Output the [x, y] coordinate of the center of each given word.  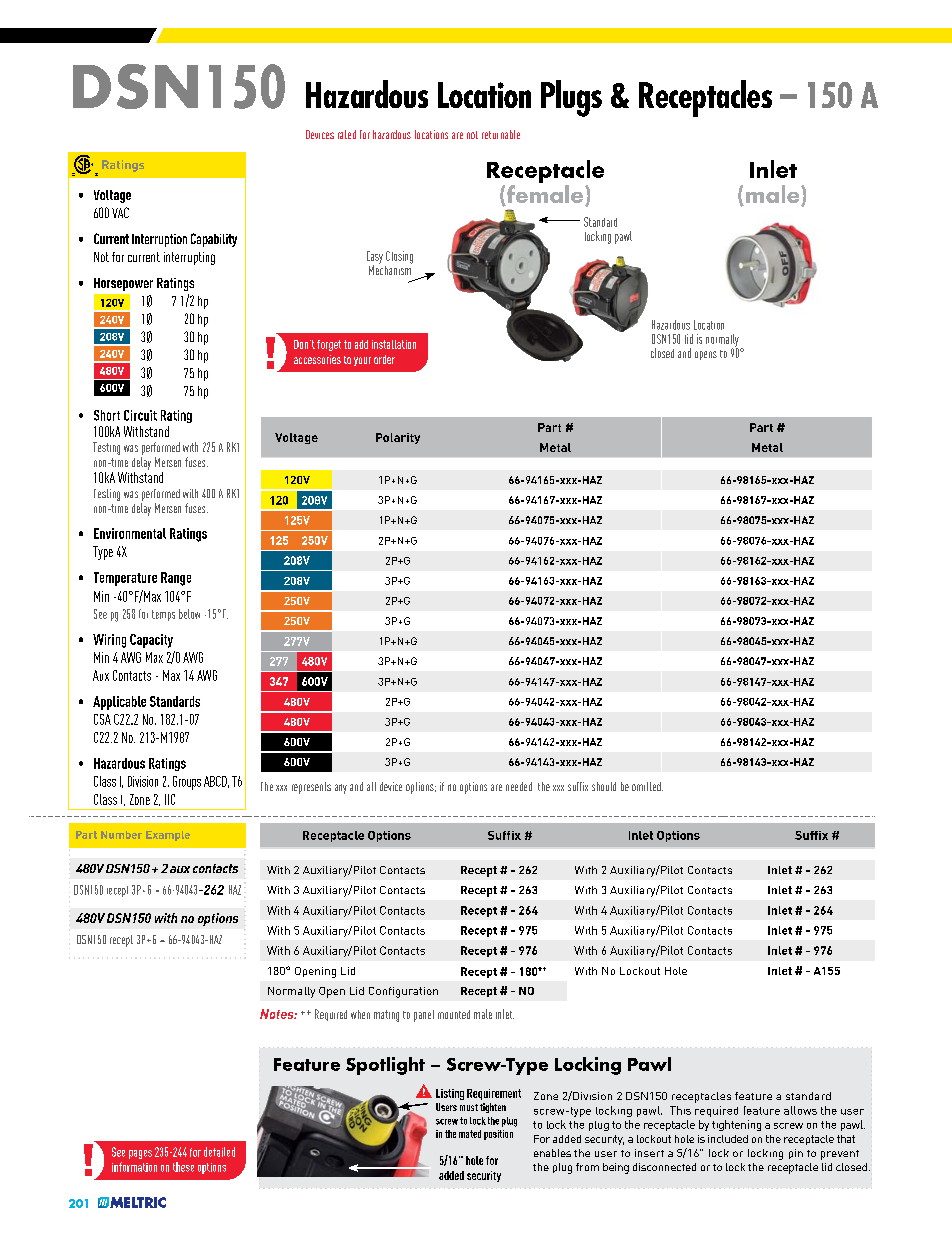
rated [347, 134]
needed [519, 786]
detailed [219, 1152]
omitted [647, 786]
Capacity [151, 641]
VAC [120, 212]
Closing [399, 257]
